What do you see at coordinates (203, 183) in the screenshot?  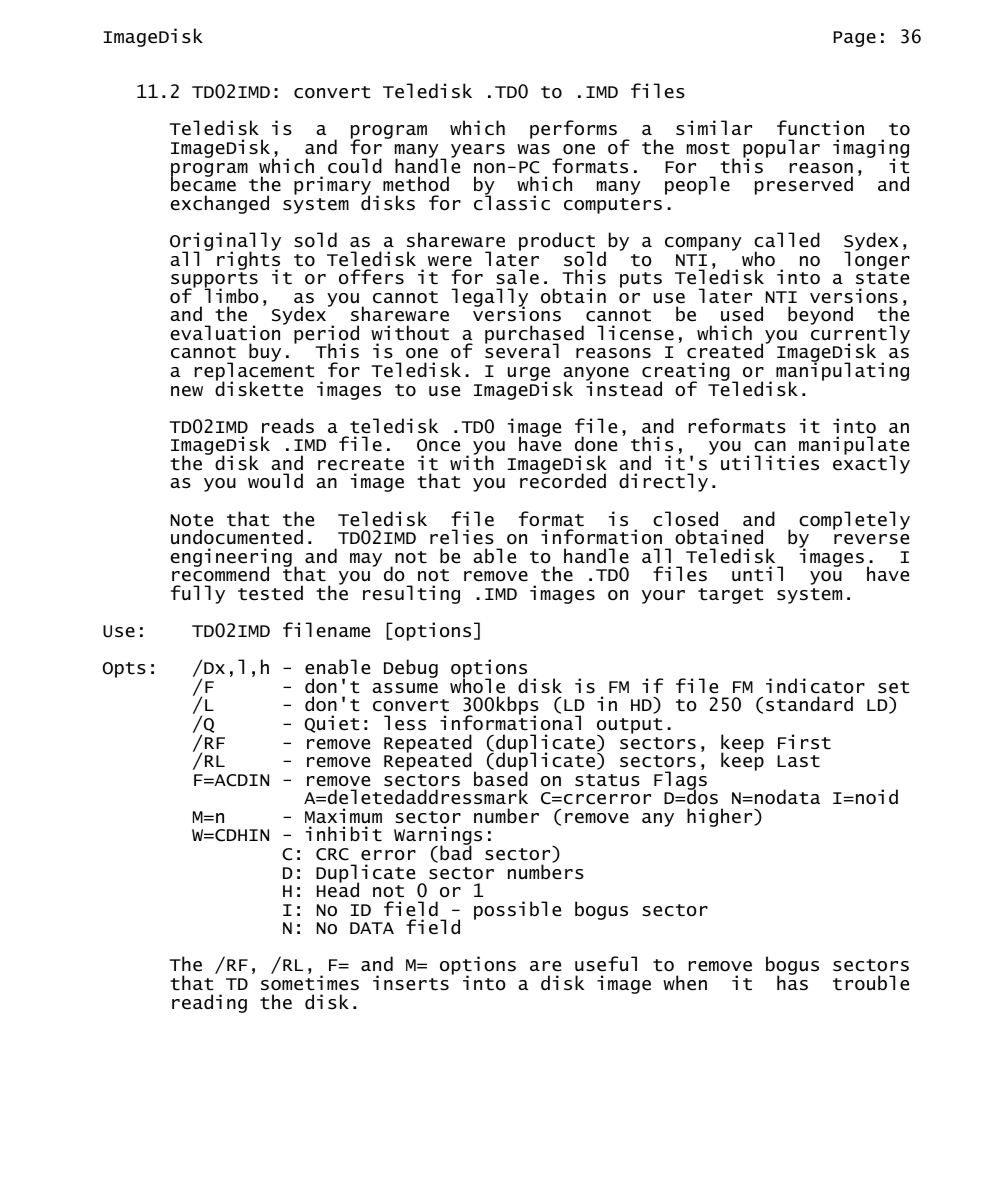 I see `became` at bounding box center [203, 183].
